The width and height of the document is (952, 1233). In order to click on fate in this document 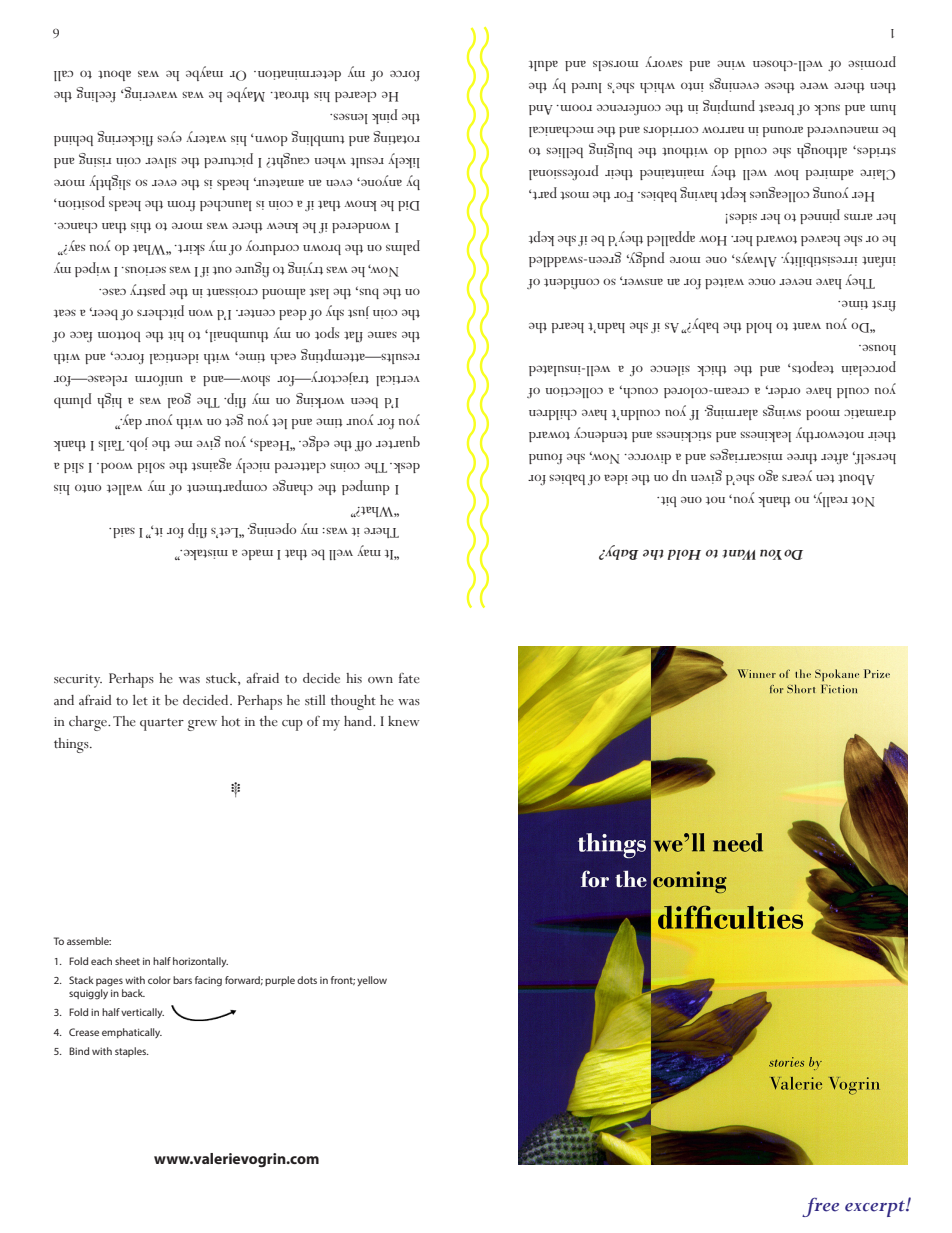, I will do `click(409, 678)`.
